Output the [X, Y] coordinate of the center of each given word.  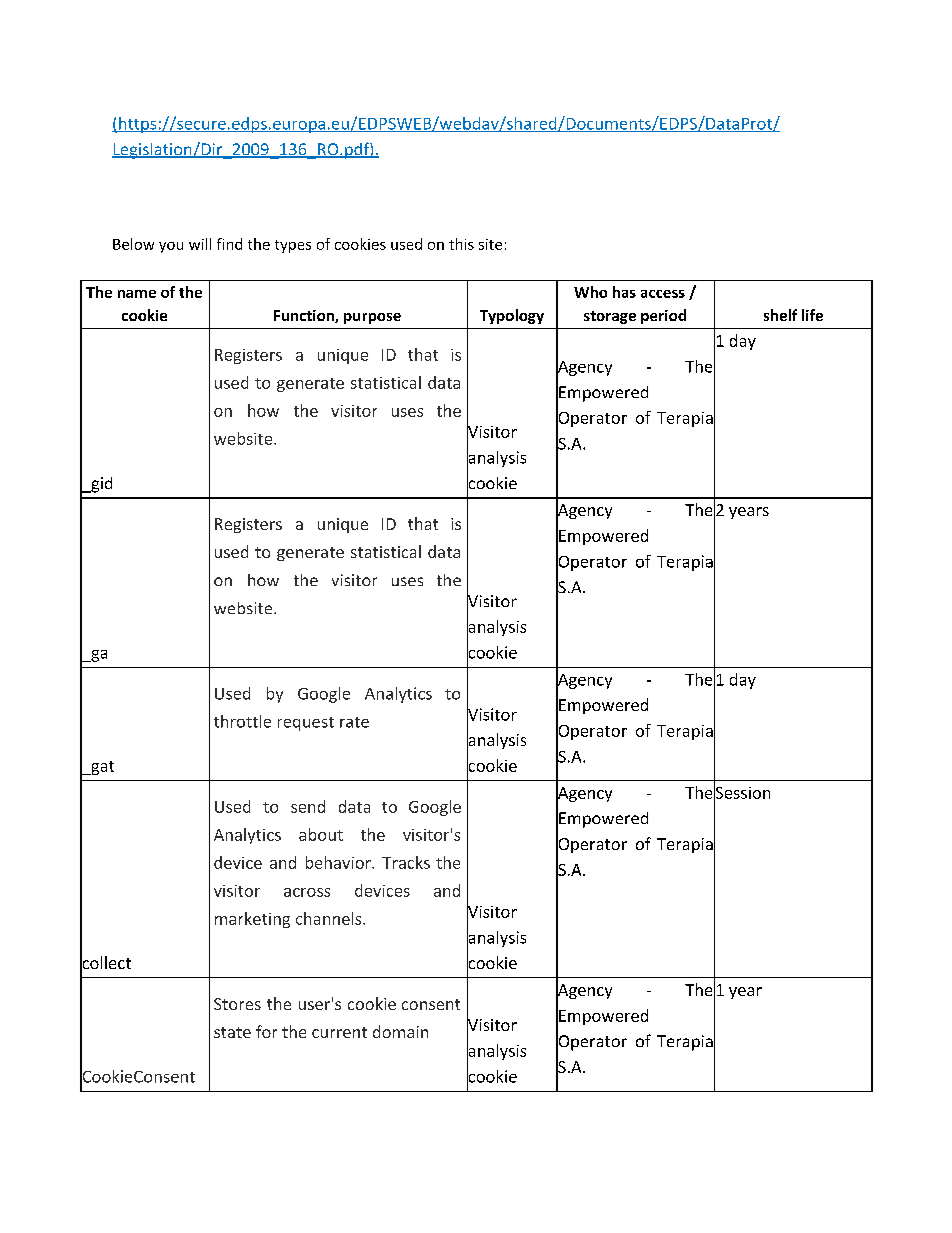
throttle [242, 721]
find [229, 244]
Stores [237, 1004]
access [663, 294]
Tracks [406, 862]
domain [400, 1031]
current [339, 1032]
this [461, 244]
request [306, 724]
